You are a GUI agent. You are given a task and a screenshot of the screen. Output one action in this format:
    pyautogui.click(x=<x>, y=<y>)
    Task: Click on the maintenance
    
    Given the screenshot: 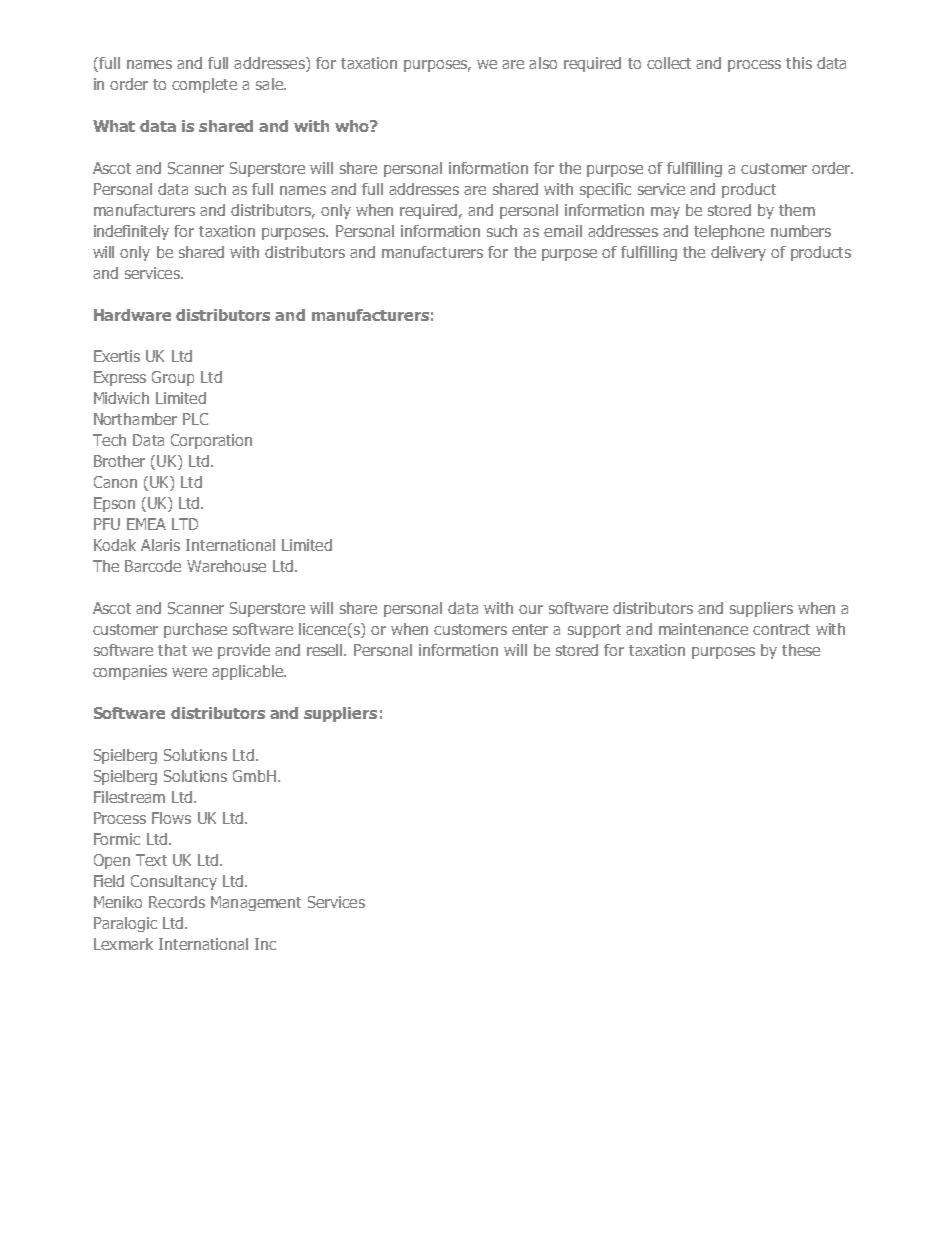 What is the action you would take?
    pyautogui.click(x=703, y=629)
